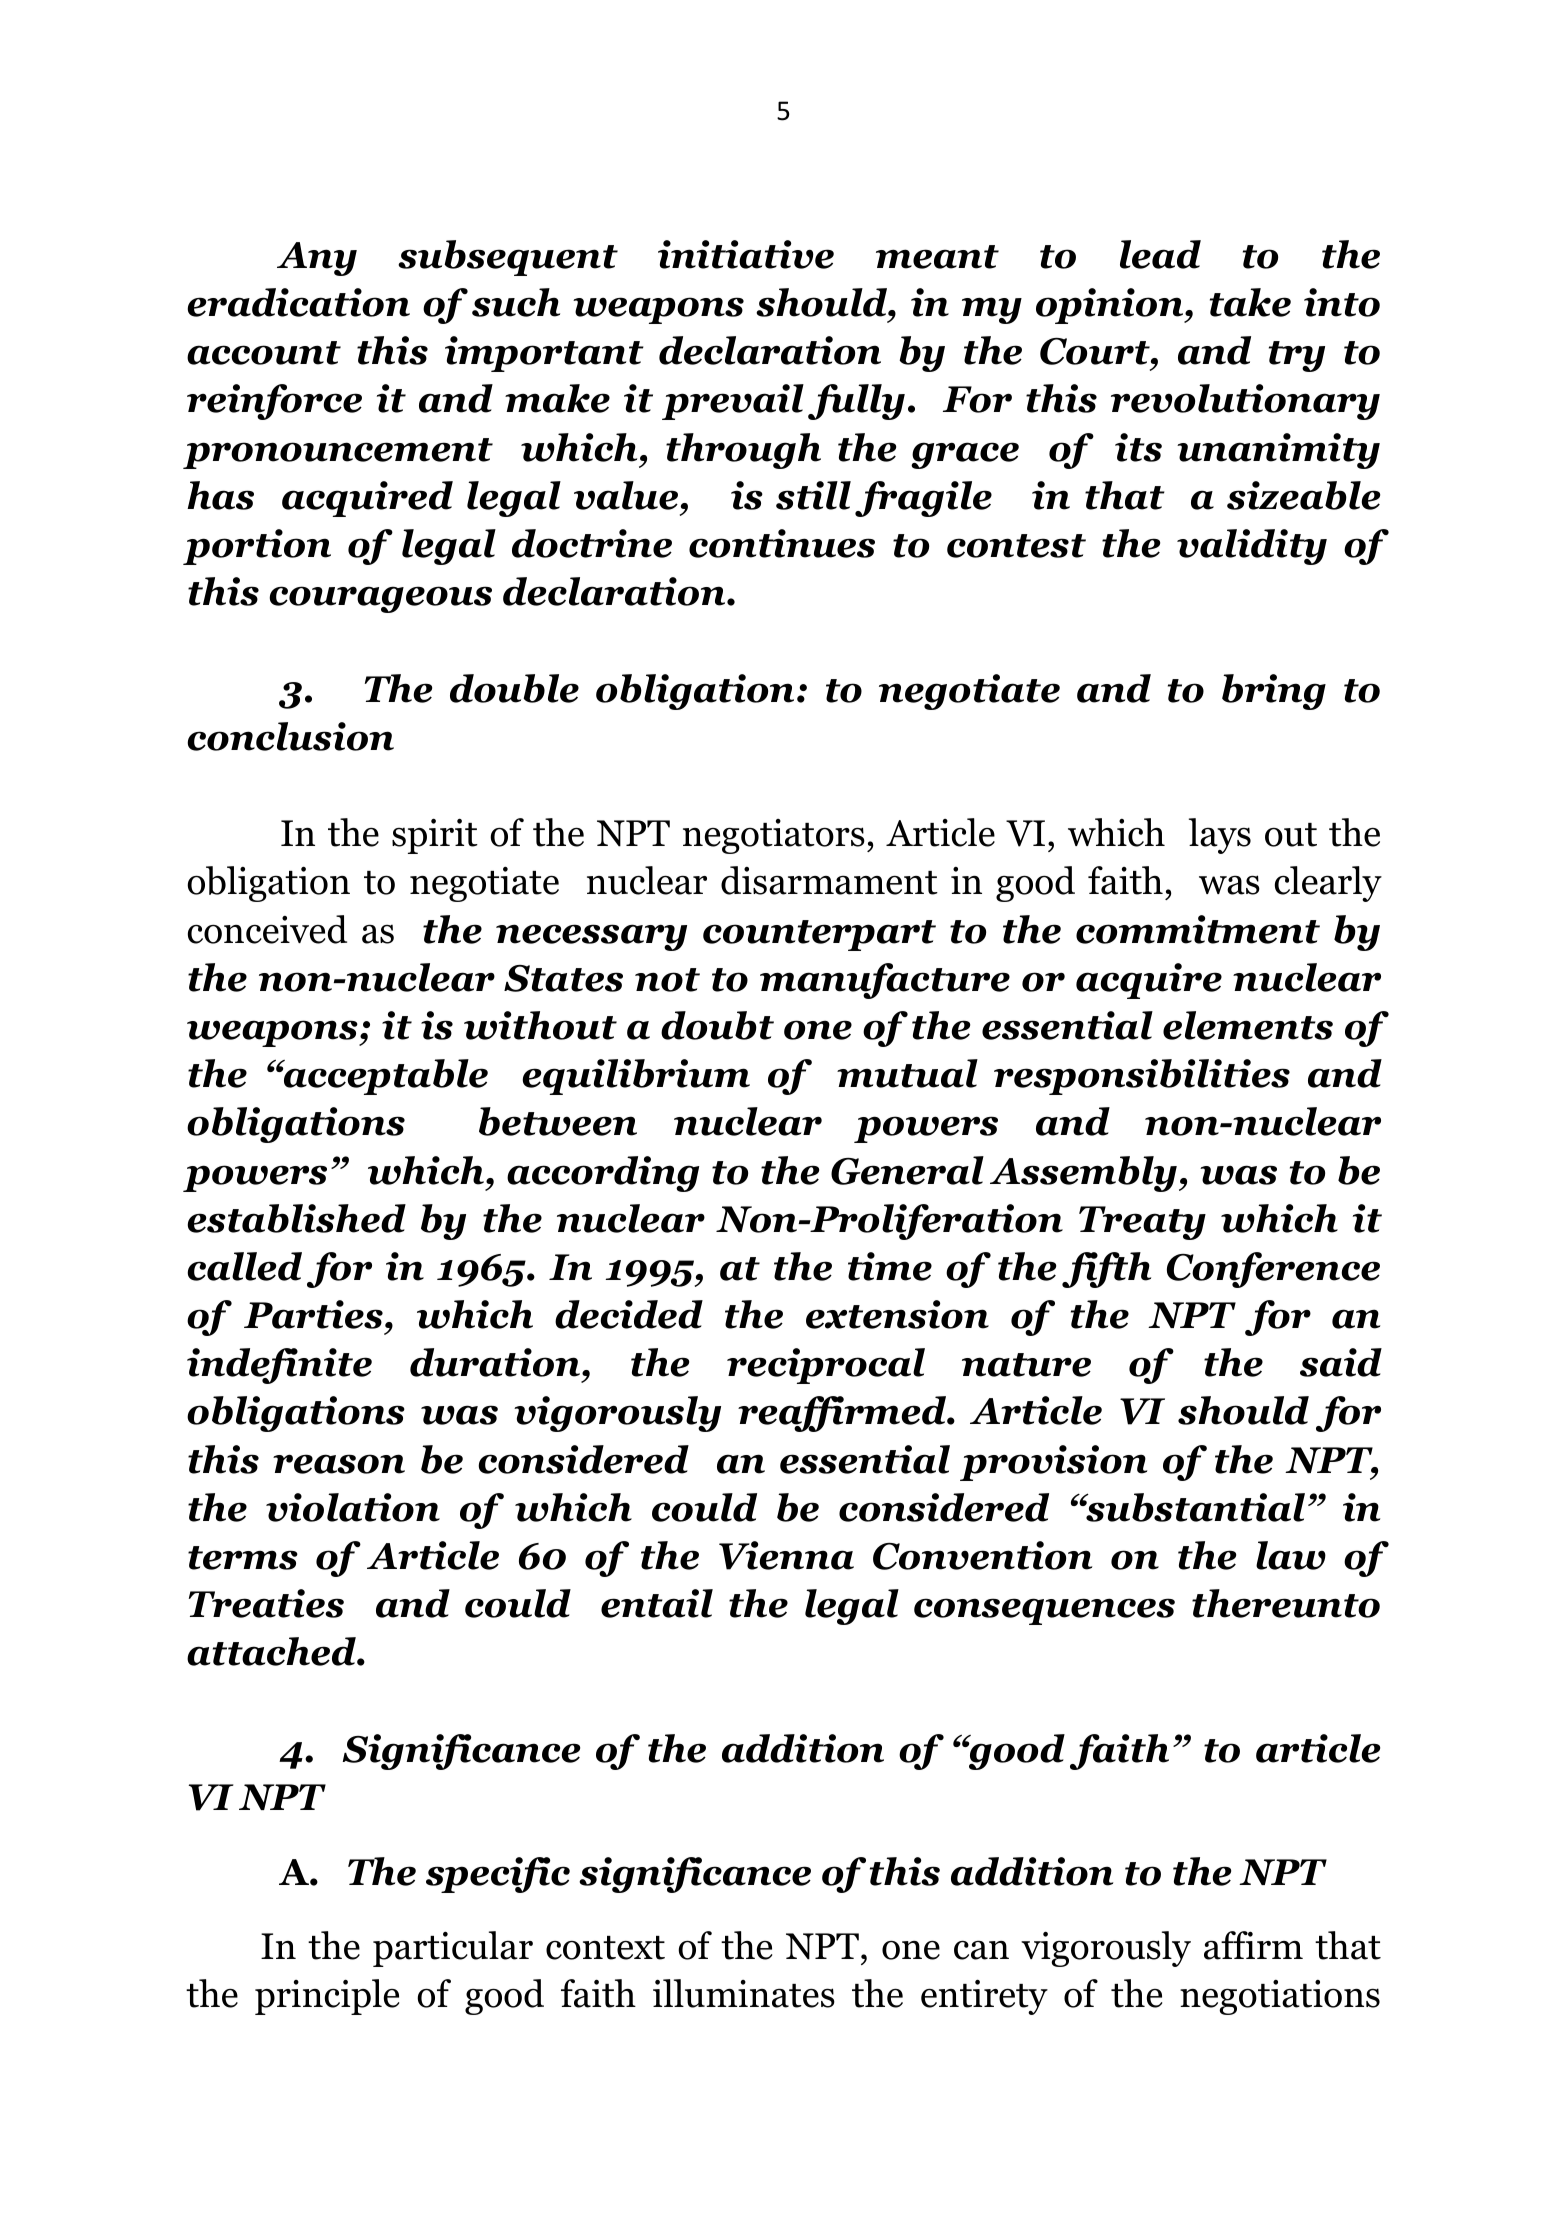 The width and height of the image is (1567, 2218). What do you see at coordinates (907, 1170) in the image?
I see `General` at bounding box center [907, 1170].
